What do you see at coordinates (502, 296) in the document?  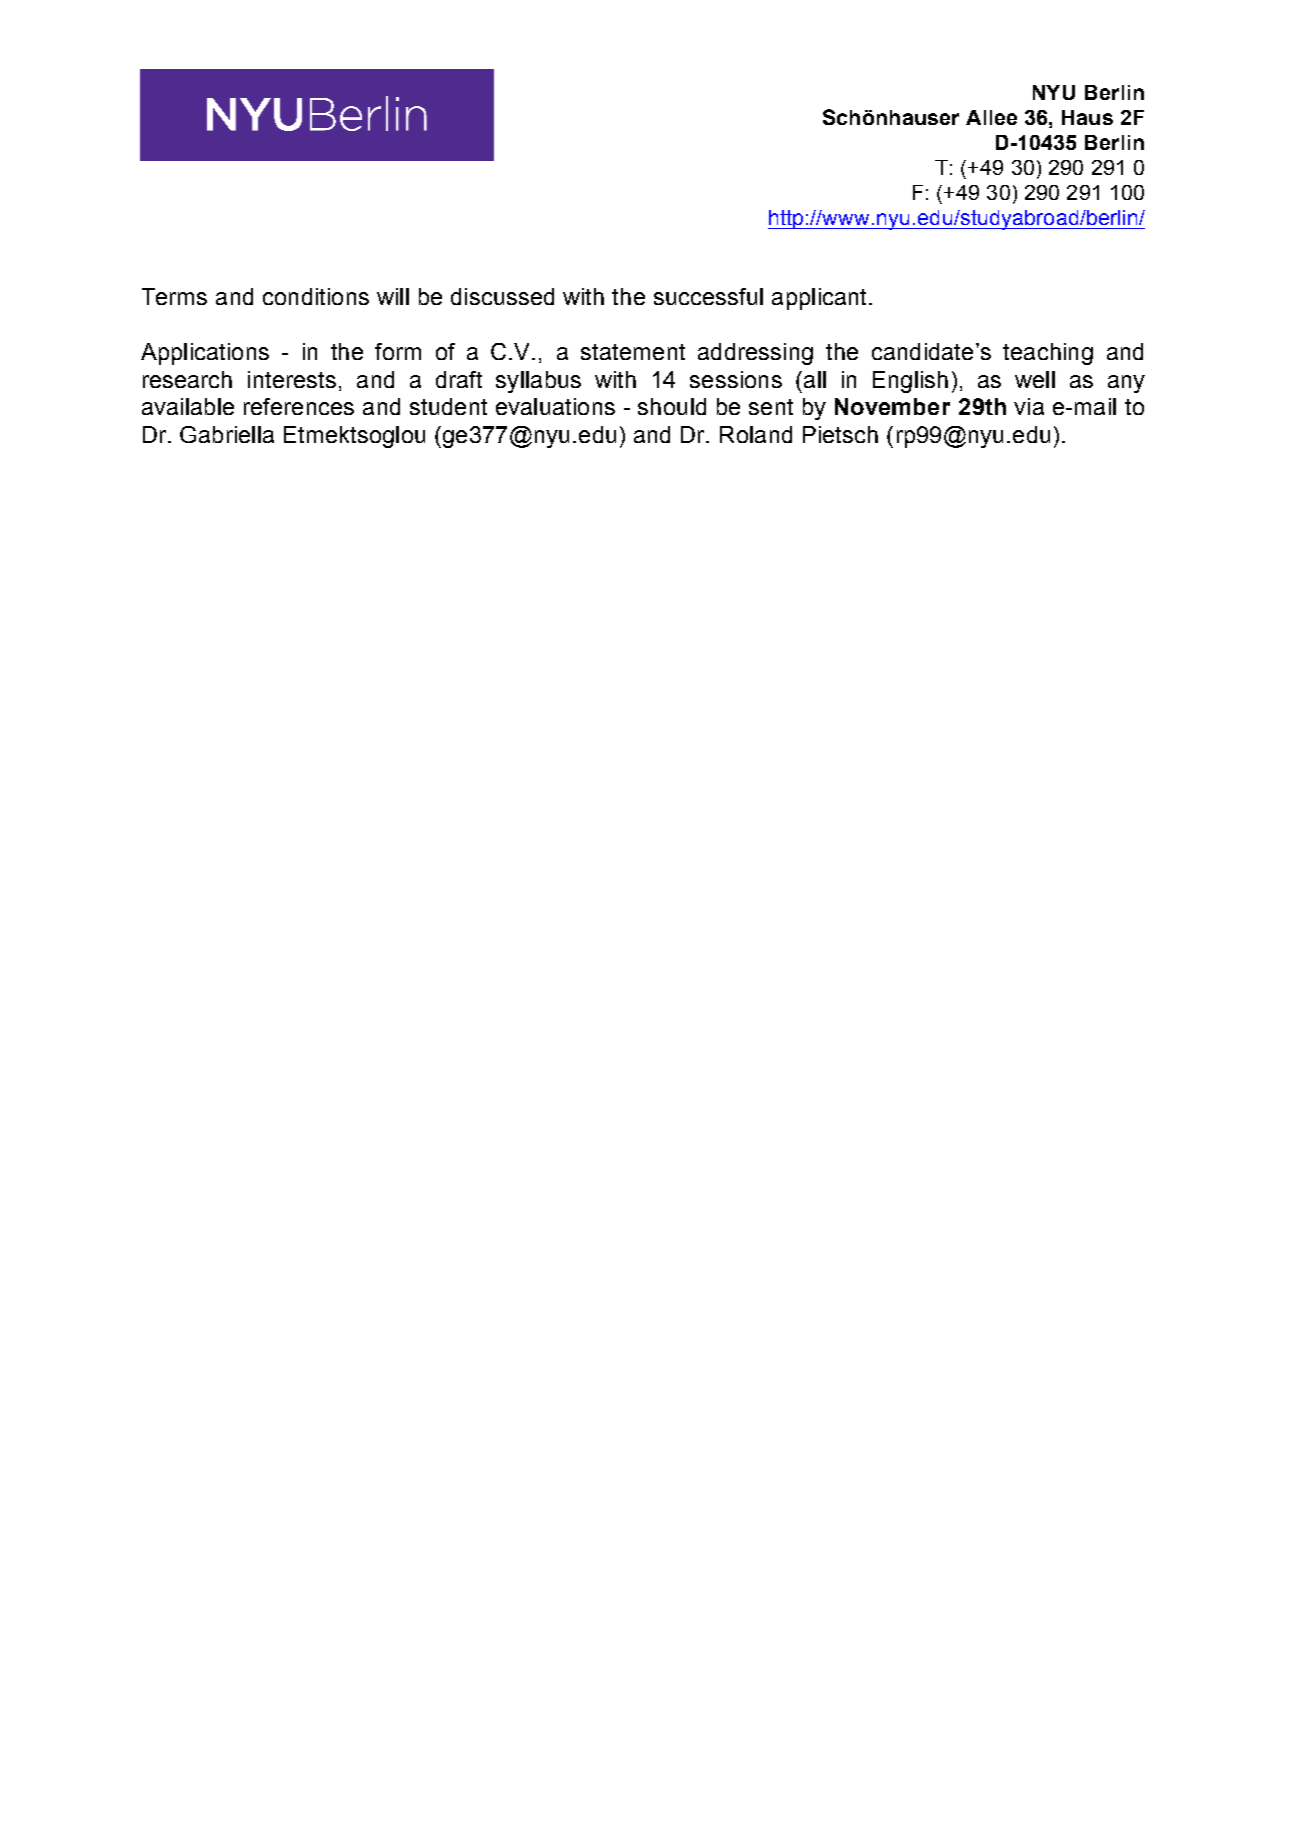 I see `discussed` at bounding box center [502, 296].
